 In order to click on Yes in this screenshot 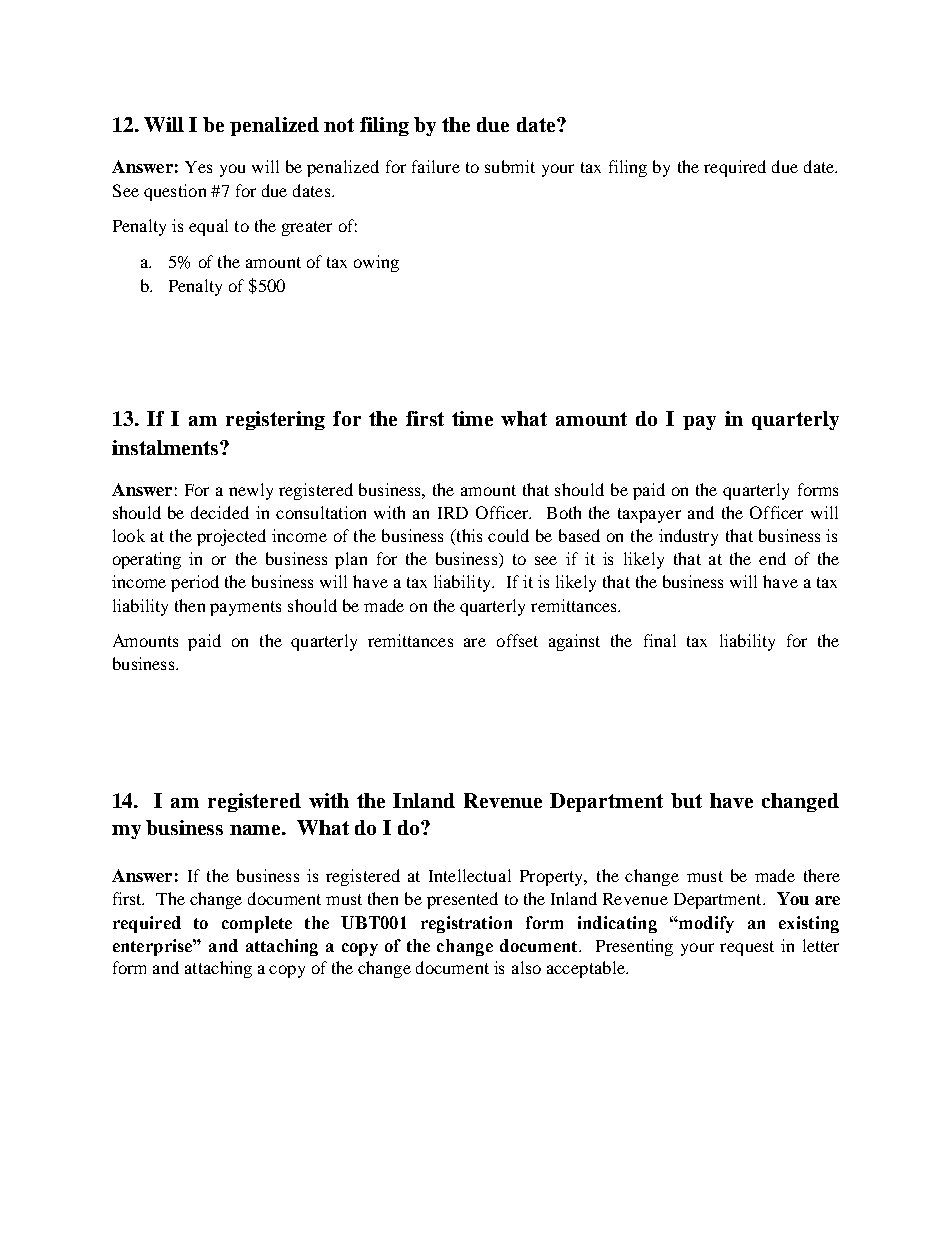, I will do `click(198, 167)`.
